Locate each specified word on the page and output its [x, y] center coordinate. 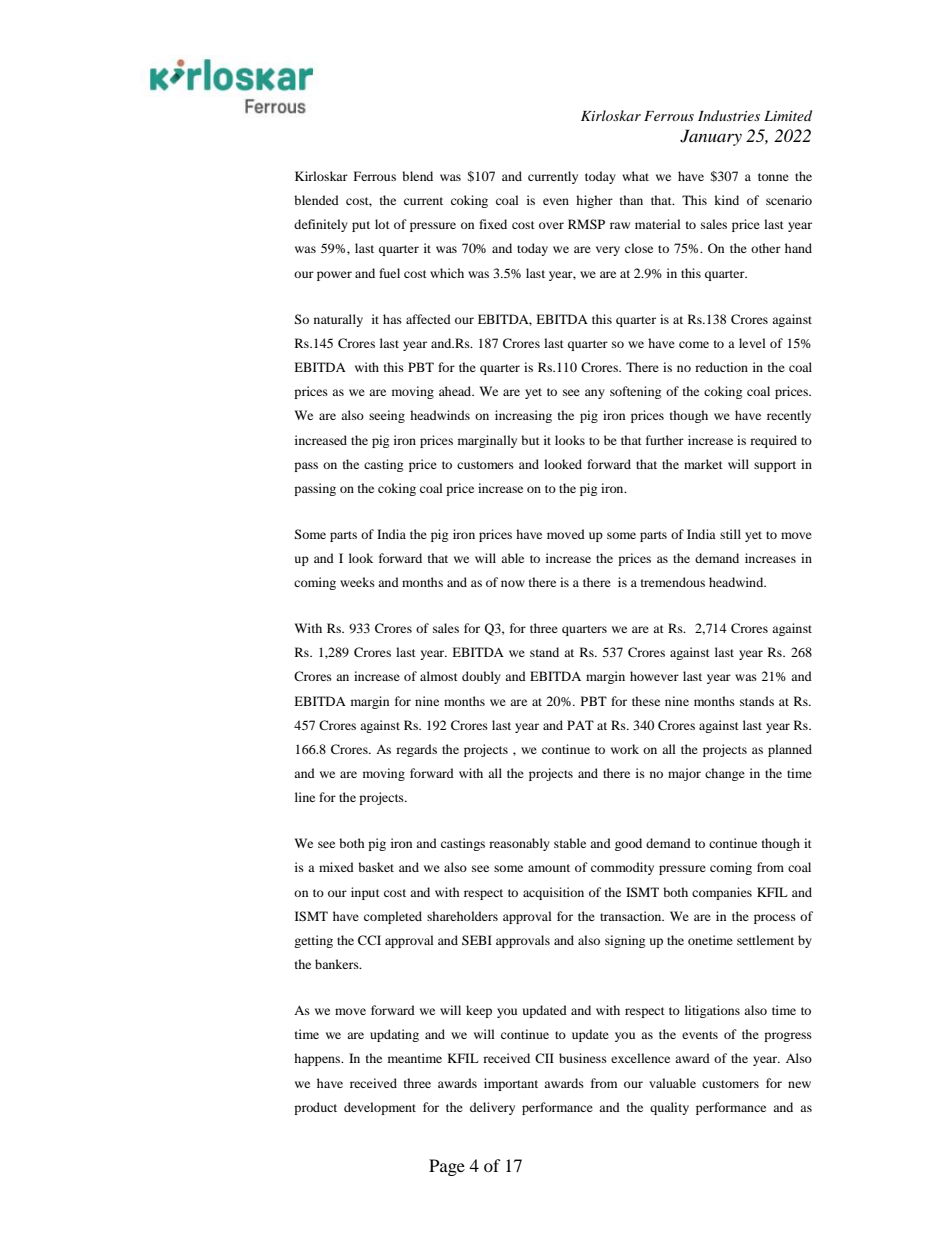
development [380, 1108]
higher [594, 201]
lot [382, 224]
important [511, 1084]
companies [722, 893]
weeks [357, 582]
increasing [523, 416]
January [711, 137]
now [513, 583]
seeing [387, 416]
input [365, 893]
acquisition [553, 893]
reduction [721, 367]
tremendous [673, 582]
